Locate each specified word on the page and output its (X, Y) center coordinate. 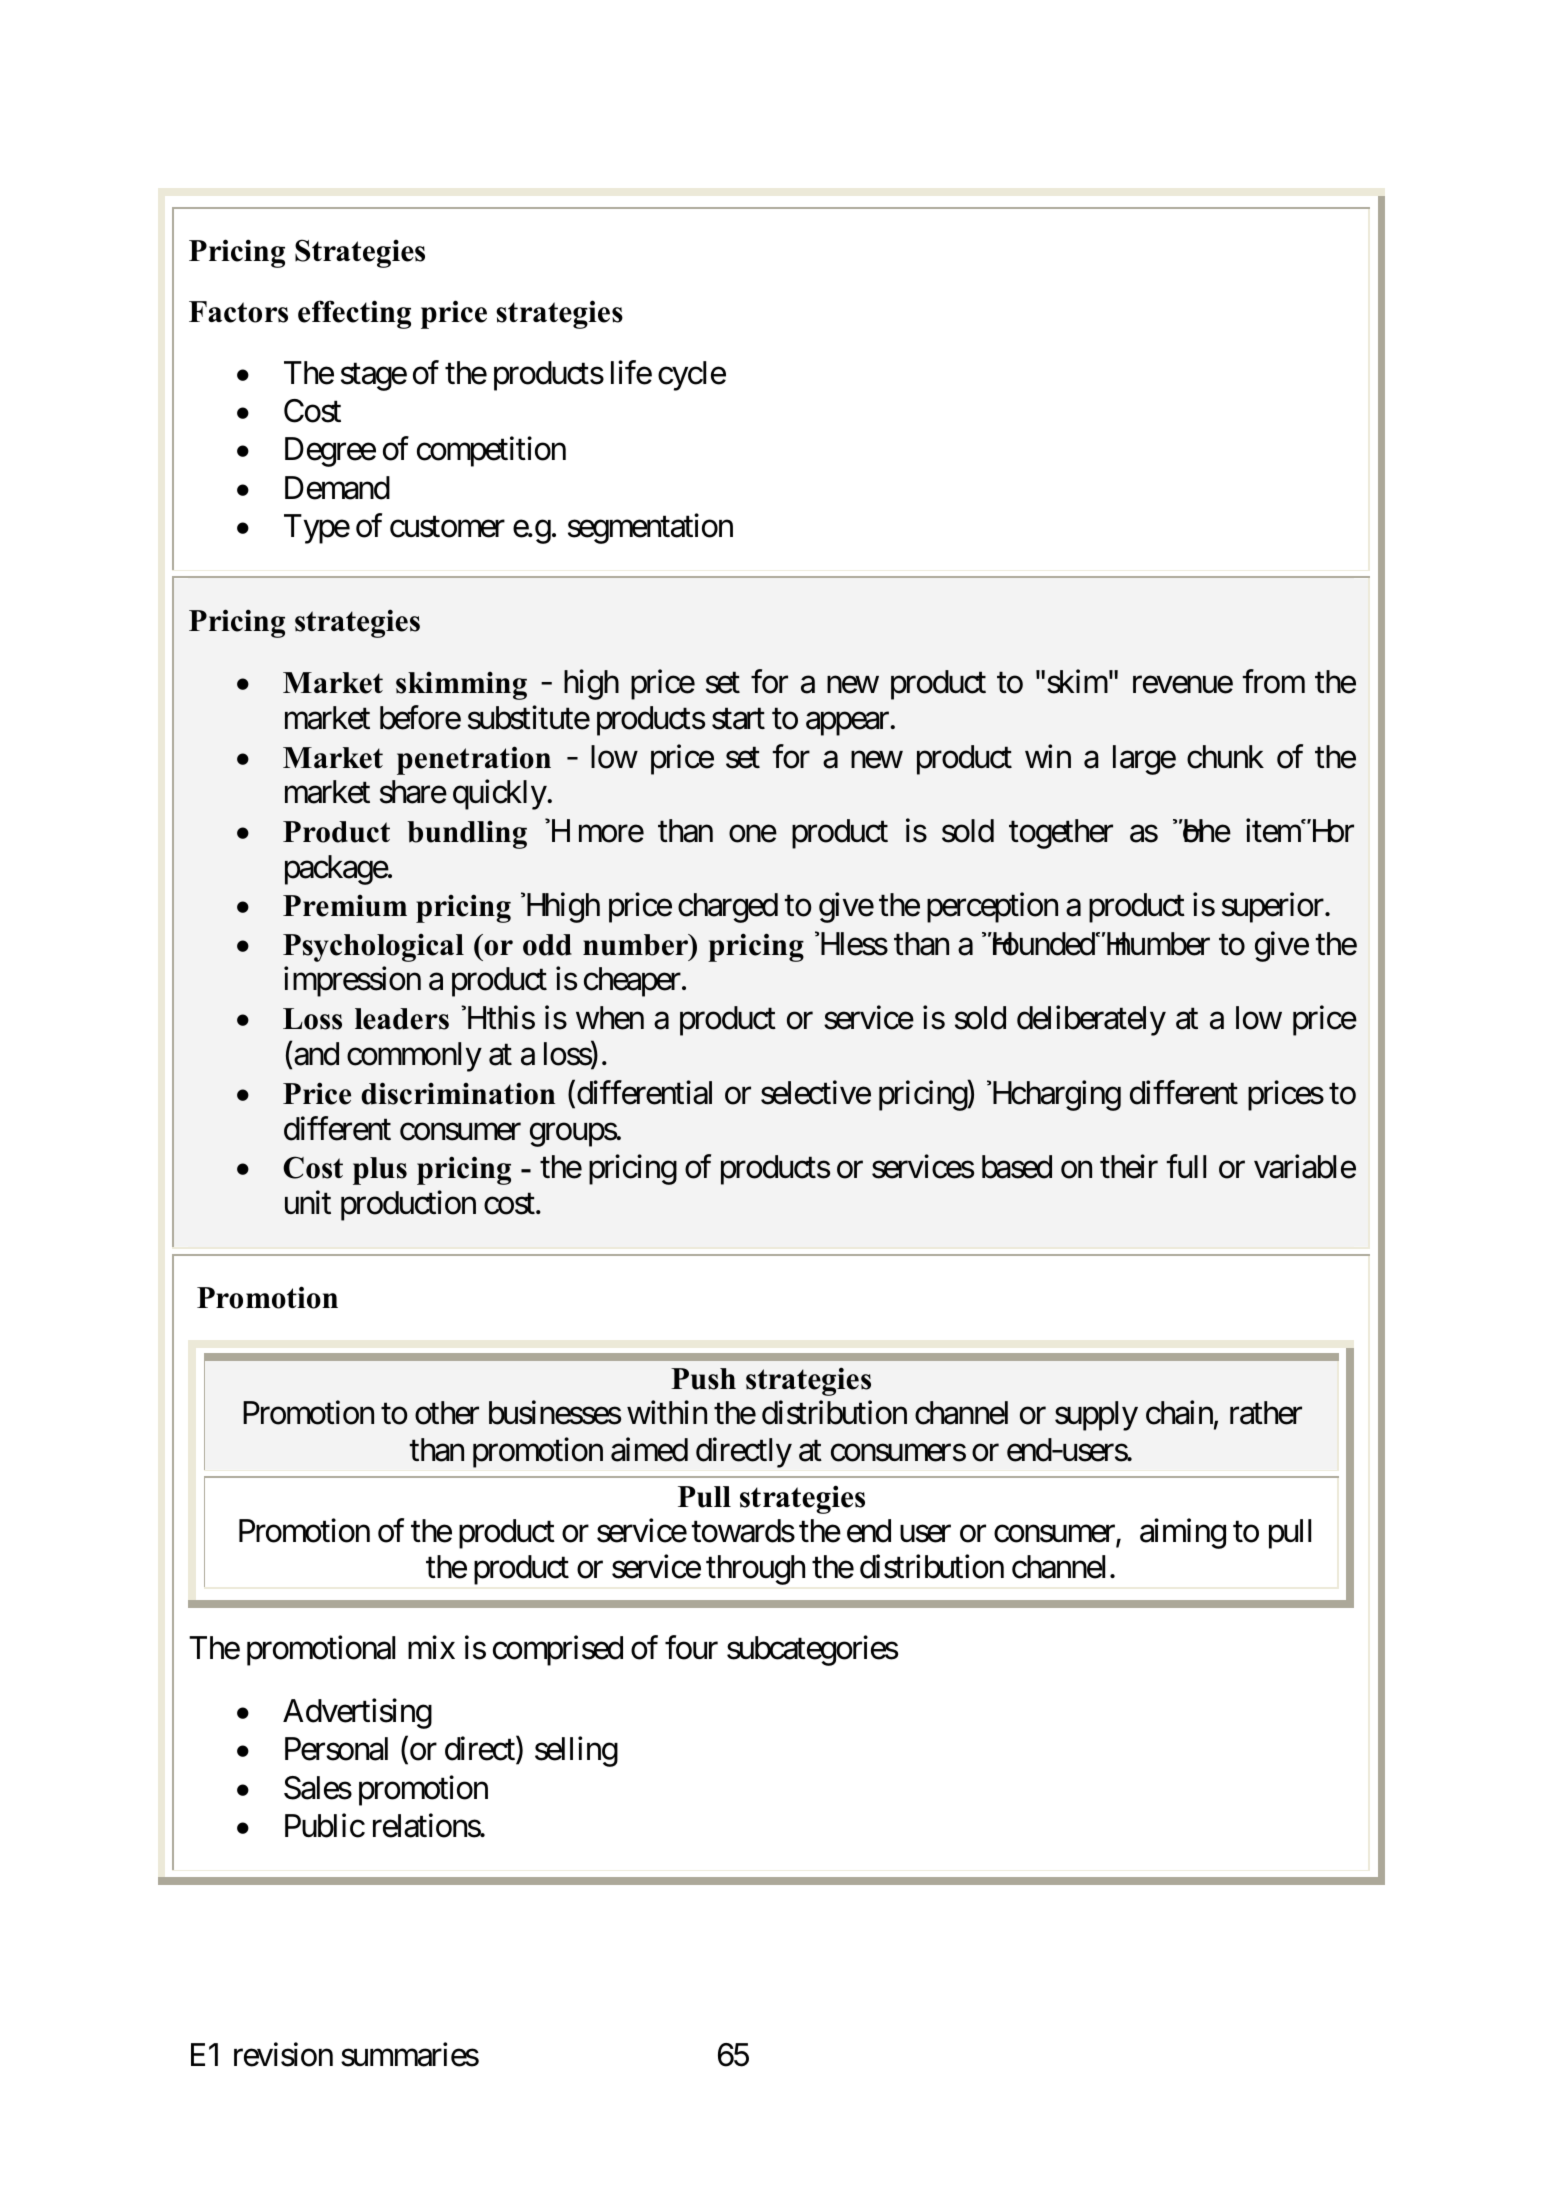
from (1273, 682)
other (447, 1413)
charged (728, 908)
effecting (354, 314)
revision (283, 2054)
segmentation (650, 529)
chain (1179, 1413)
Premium (345, 906)
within (667, 1412)
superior (1273, 908)
